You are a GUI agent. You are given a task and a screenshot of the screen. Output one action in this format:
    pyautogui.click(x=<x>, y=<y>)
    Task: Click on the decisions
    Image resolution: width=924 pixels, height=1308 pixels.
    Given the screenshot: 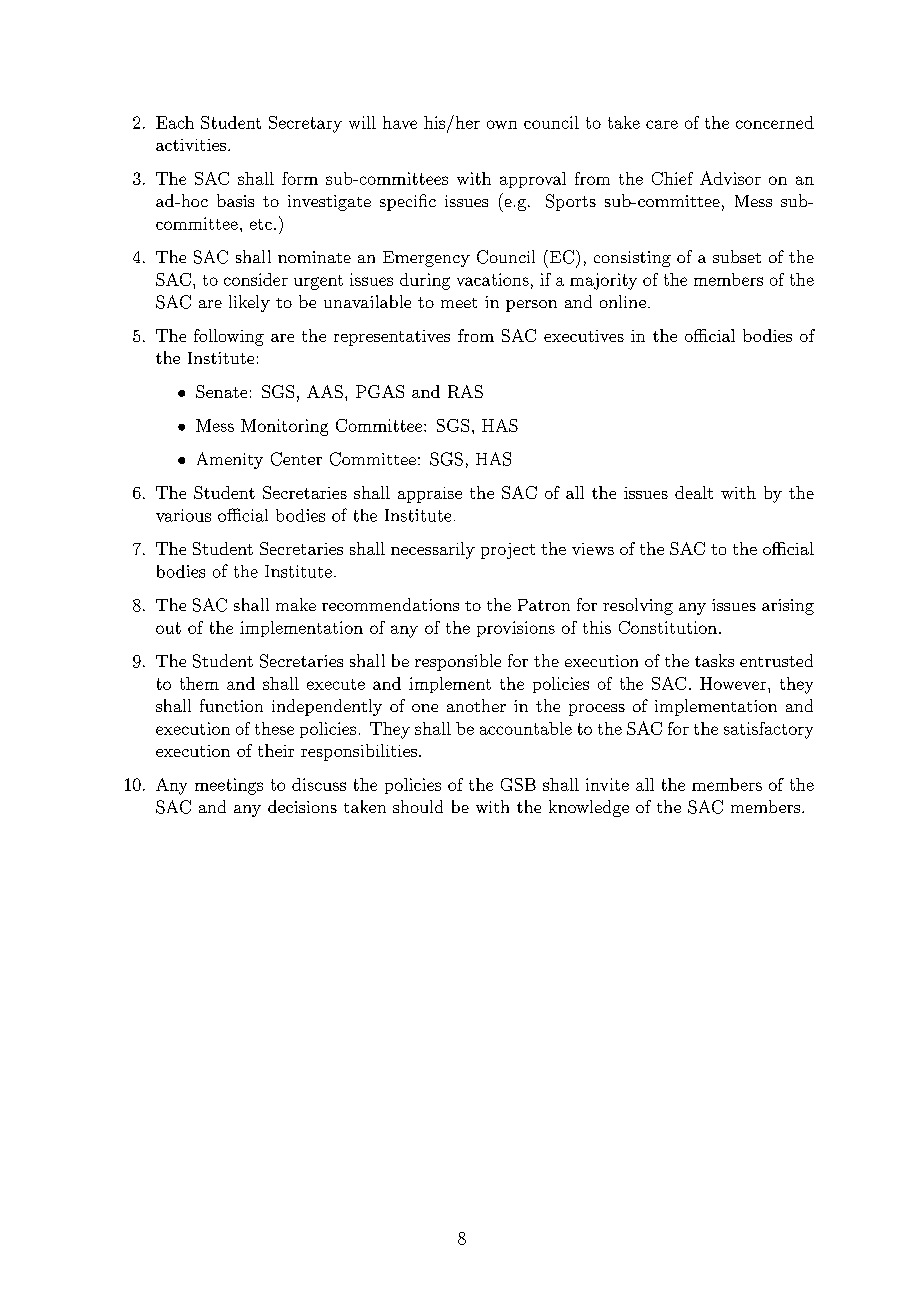 What is the action you would take?
    pyautogui.click(x=302, y=806)
